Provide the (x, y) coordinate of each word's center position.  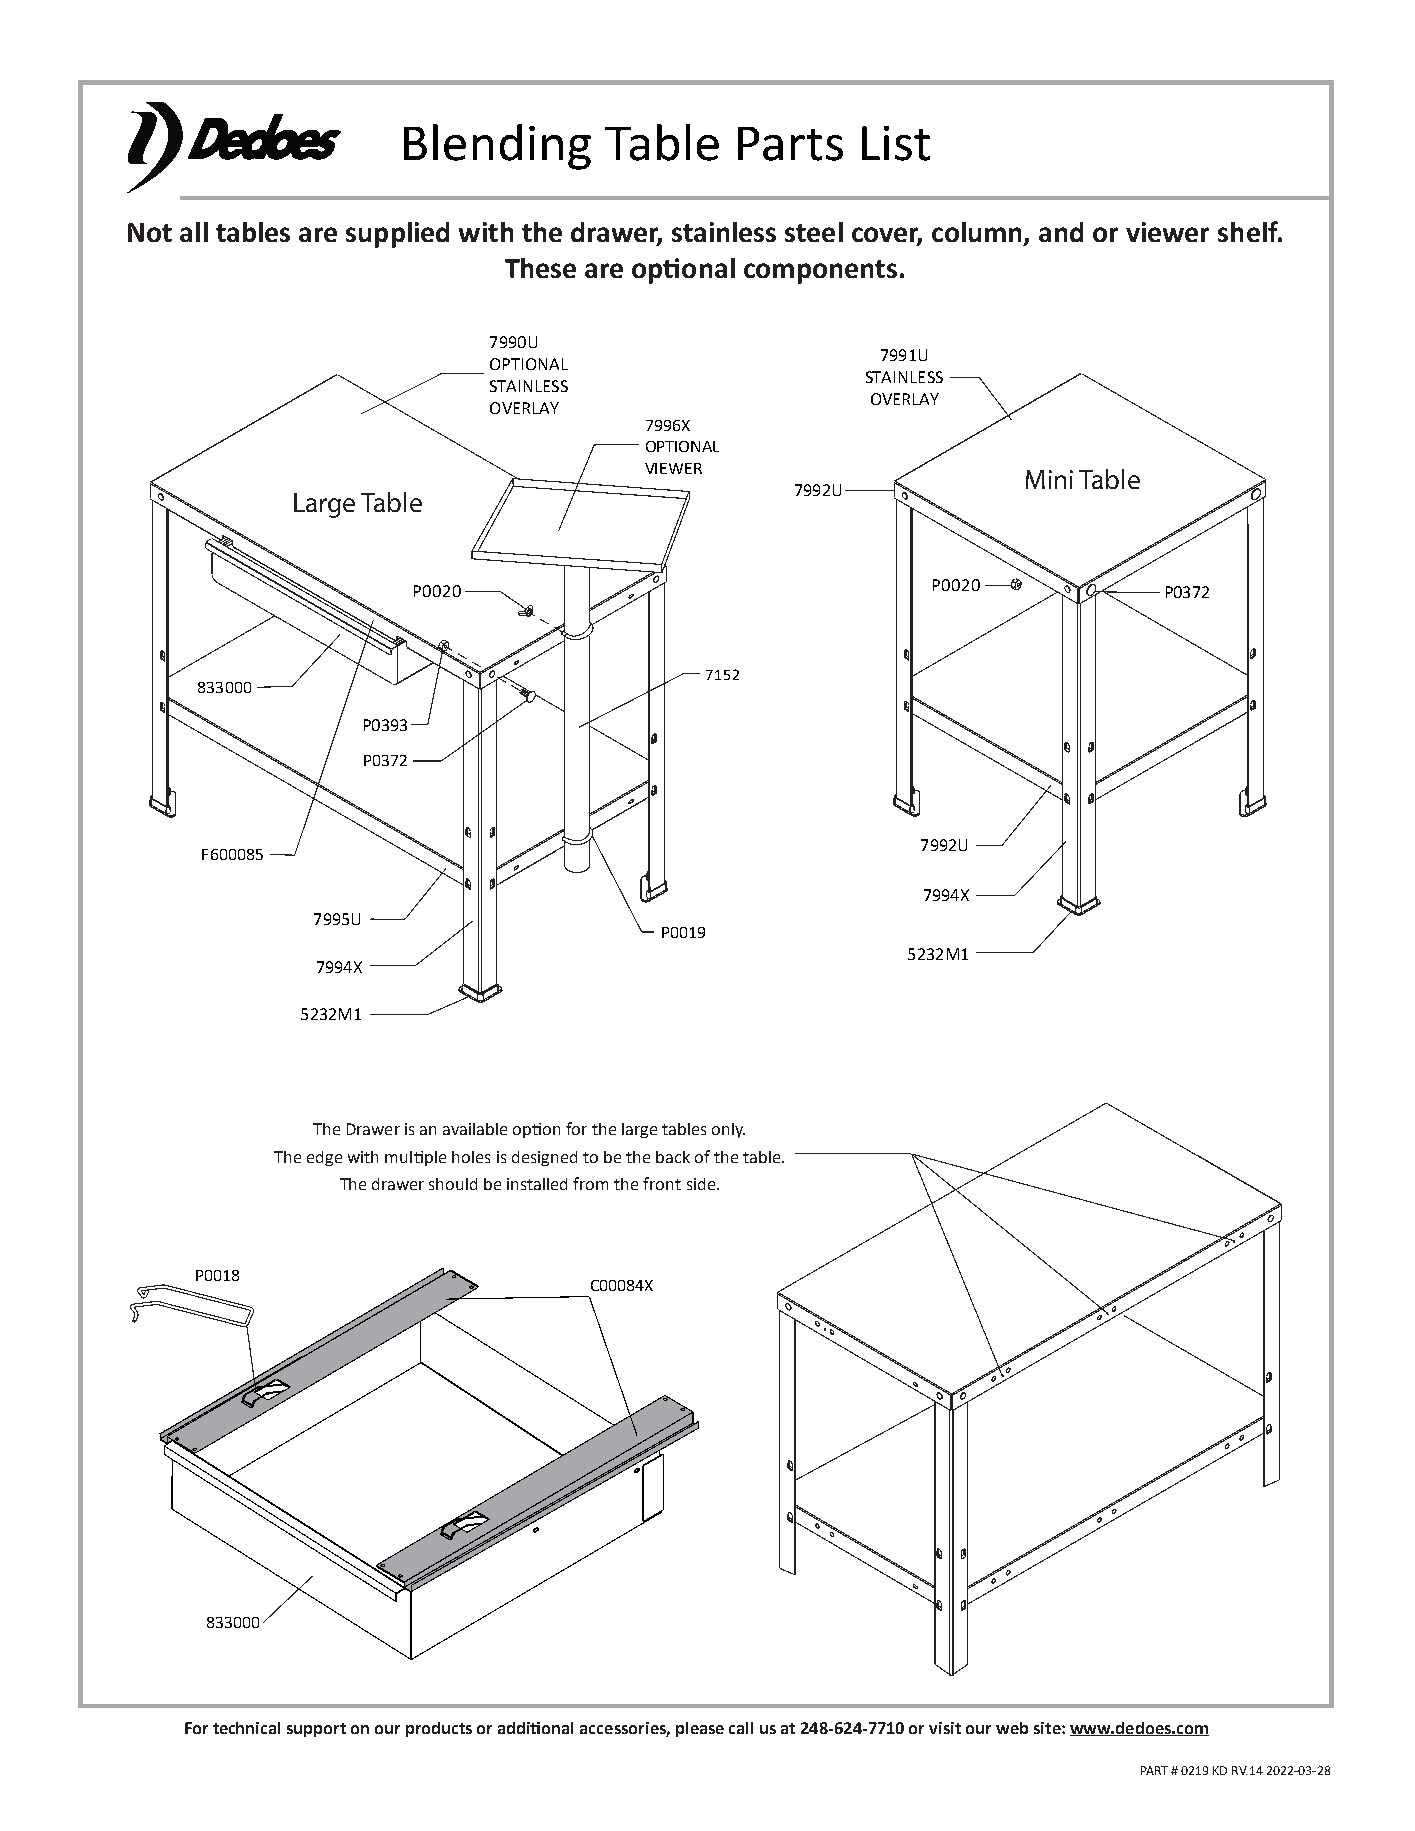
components (820, 272)
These (540, 268)
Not (150, 232)
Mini (1049, 479)
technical (246, 1728)
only (728, 1130)
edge (324, 1158)
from (590, 1183)
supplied (397, 235)
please (700, 1729)
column (978, 233)
